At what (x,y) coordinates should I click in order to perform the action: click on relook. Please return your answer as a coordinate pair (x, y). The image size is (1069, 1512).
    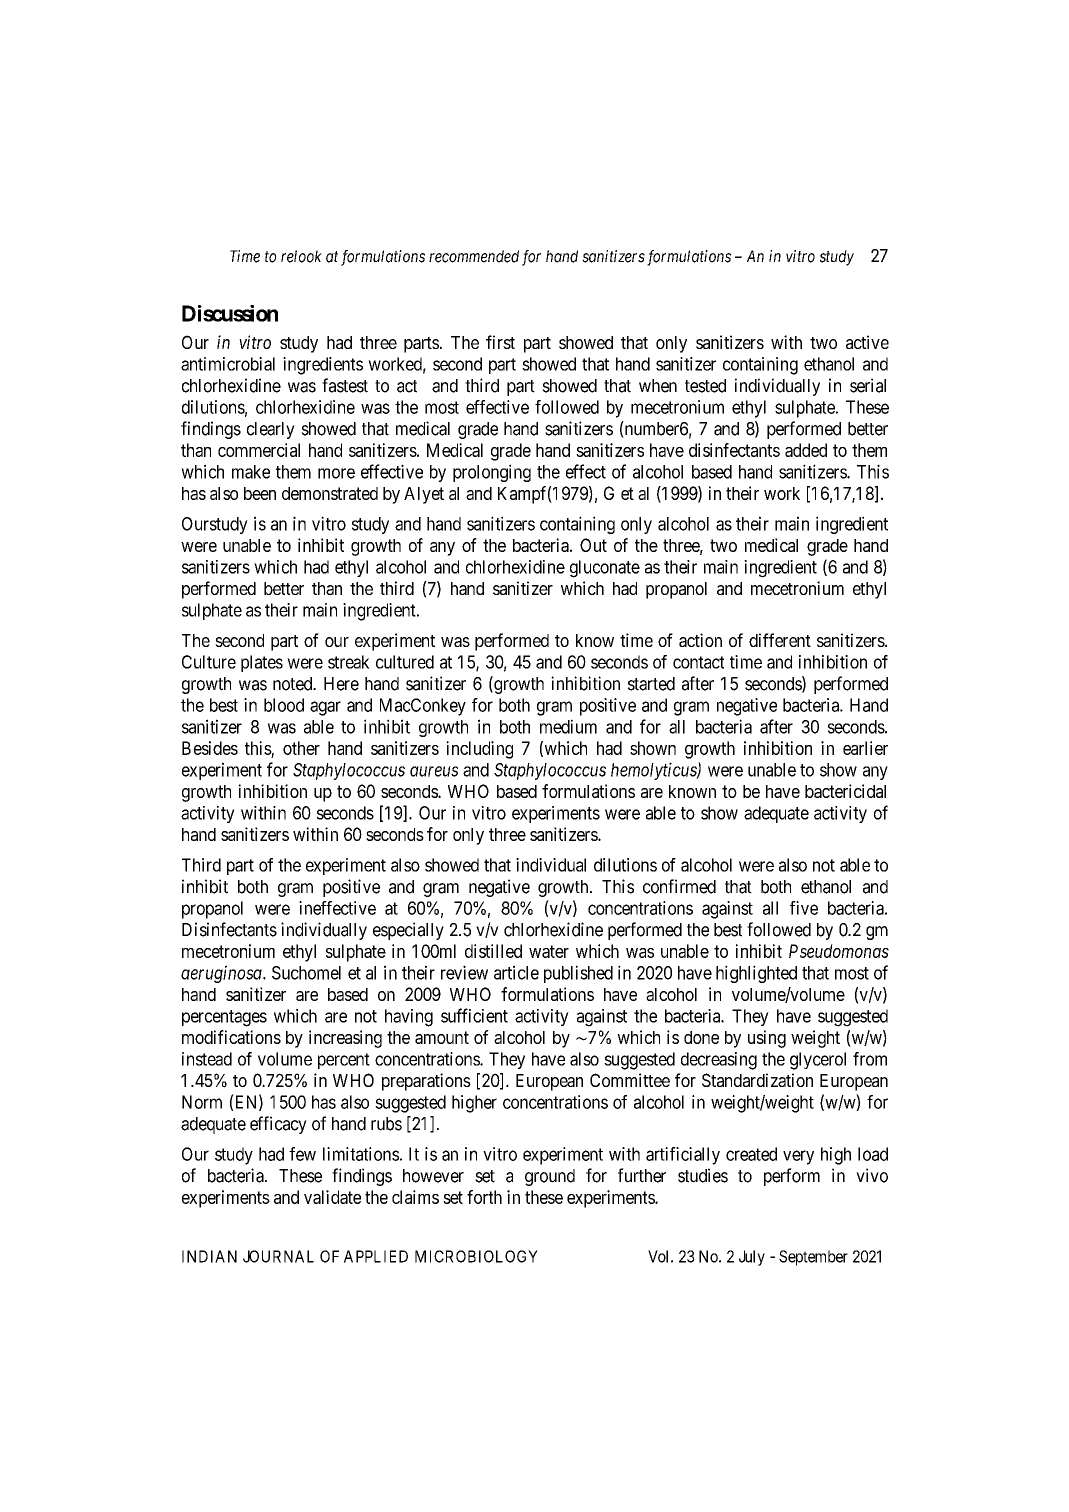
    Looking at the image, I should click on (301, 256).
